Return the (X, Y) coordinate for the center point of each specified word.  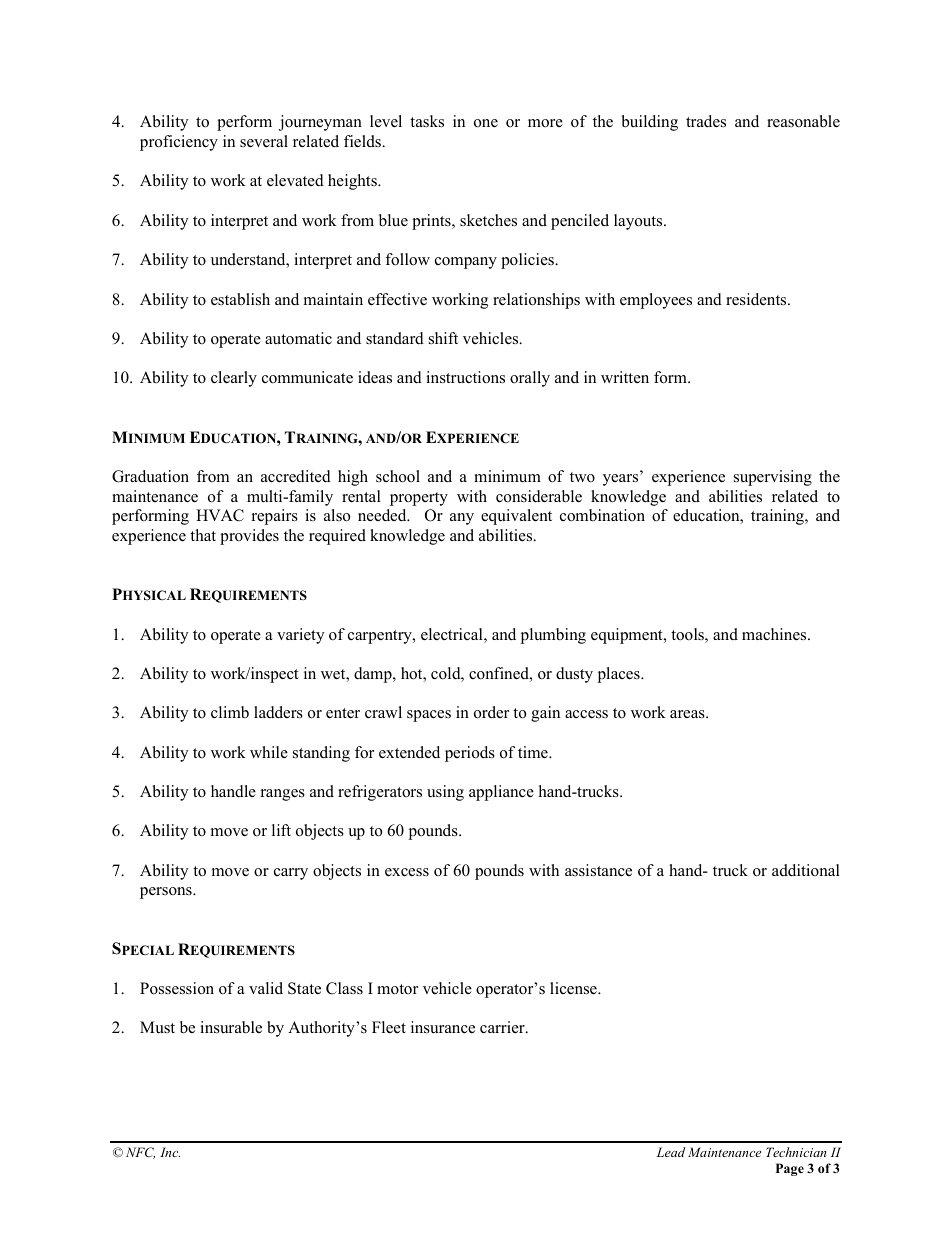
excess (407, 872)
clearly (234, 379)
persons (167, 893)
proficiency (179, 143)
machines (775, 634)
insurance (443, 1027)
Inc (170, 1152)
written (625, 377)
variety (300, 636)
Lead (671, 1152)
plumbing (553, 636)
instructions (465, 377)
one (486, 123)
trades (706, 121)
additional (806, 870)
